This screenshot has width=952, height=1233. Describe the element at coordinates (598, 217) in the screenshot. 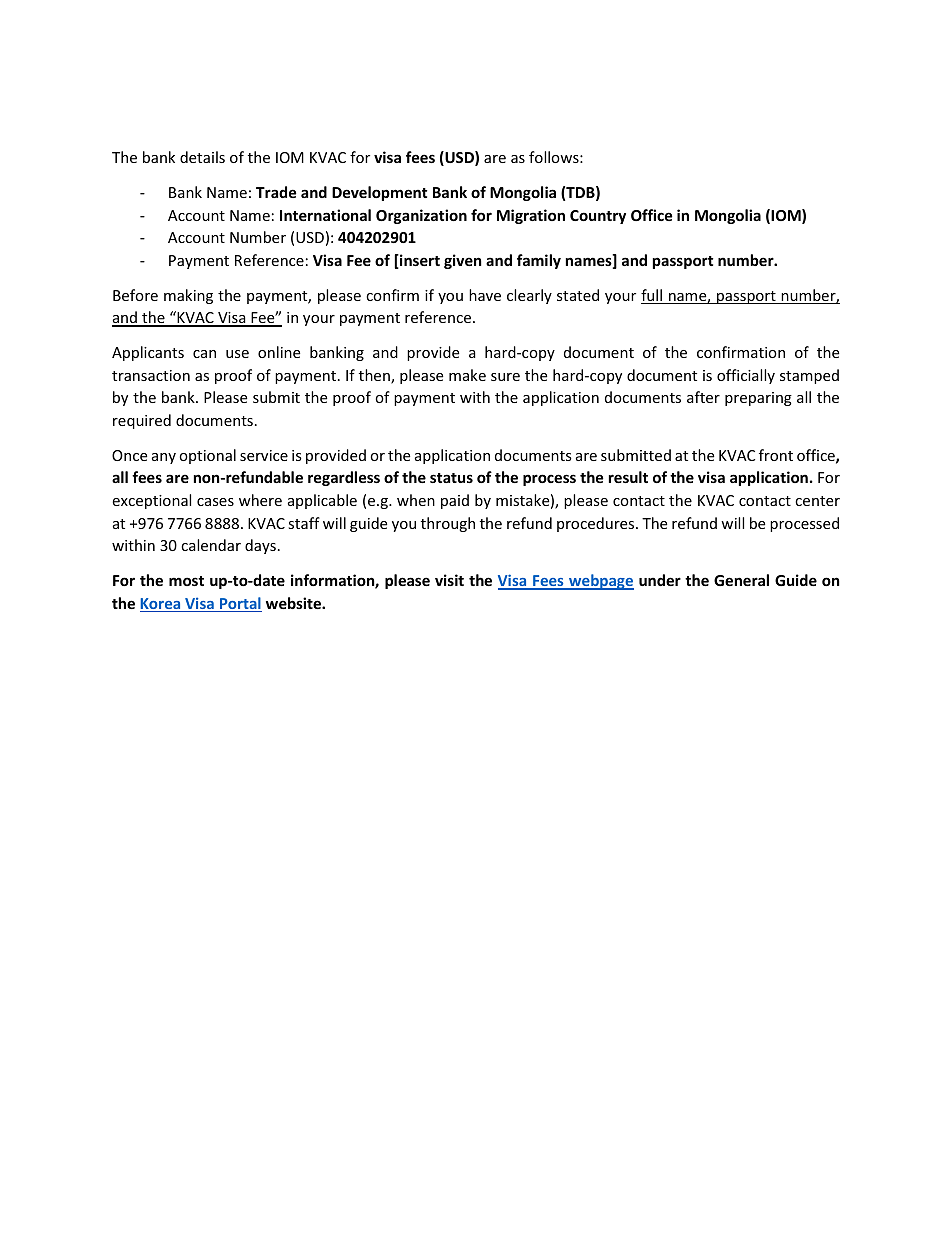

I see `Country` at that location.
